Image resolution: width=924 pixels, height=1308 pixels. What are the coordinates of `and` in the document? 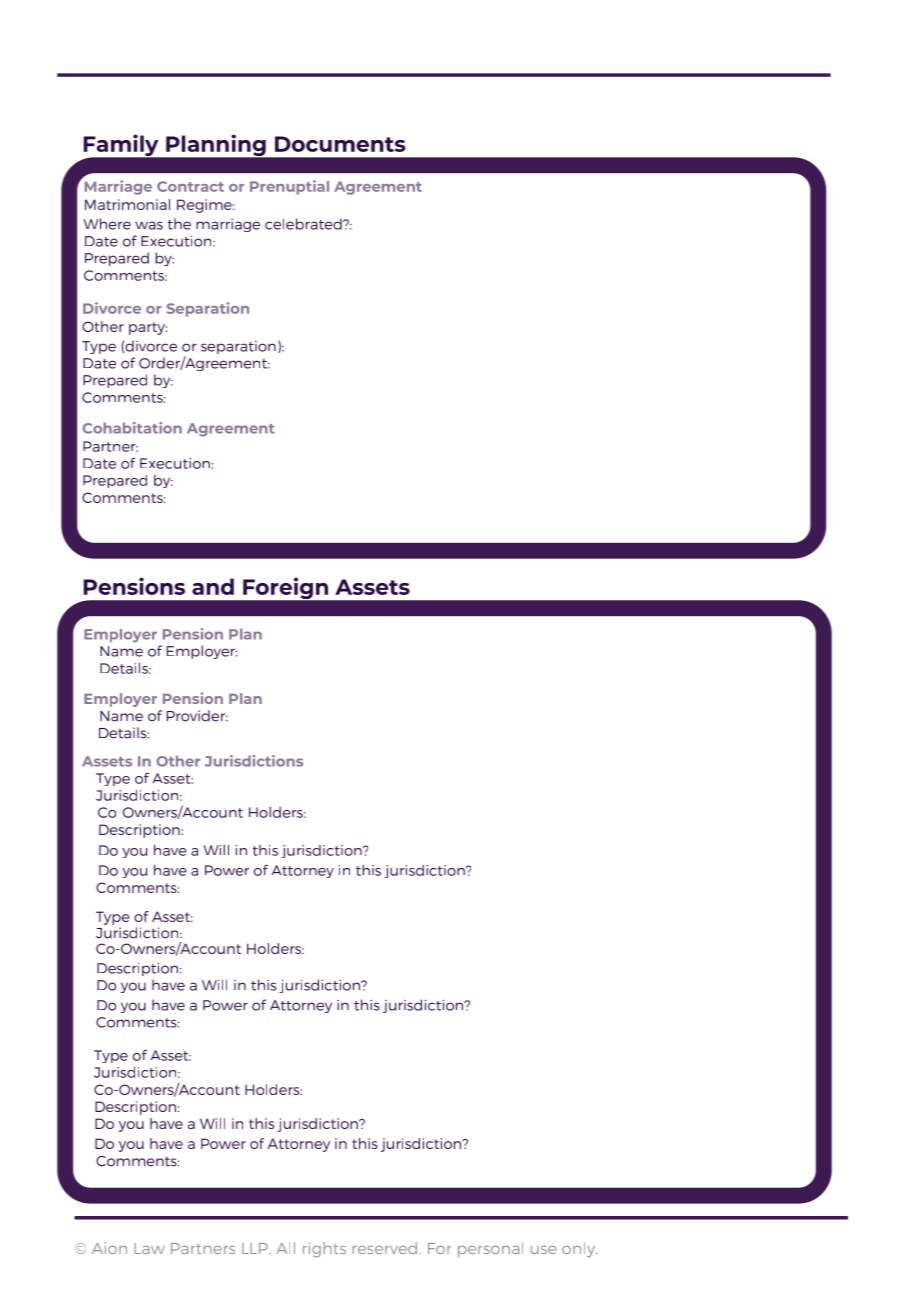 It's located at (213, 586).
